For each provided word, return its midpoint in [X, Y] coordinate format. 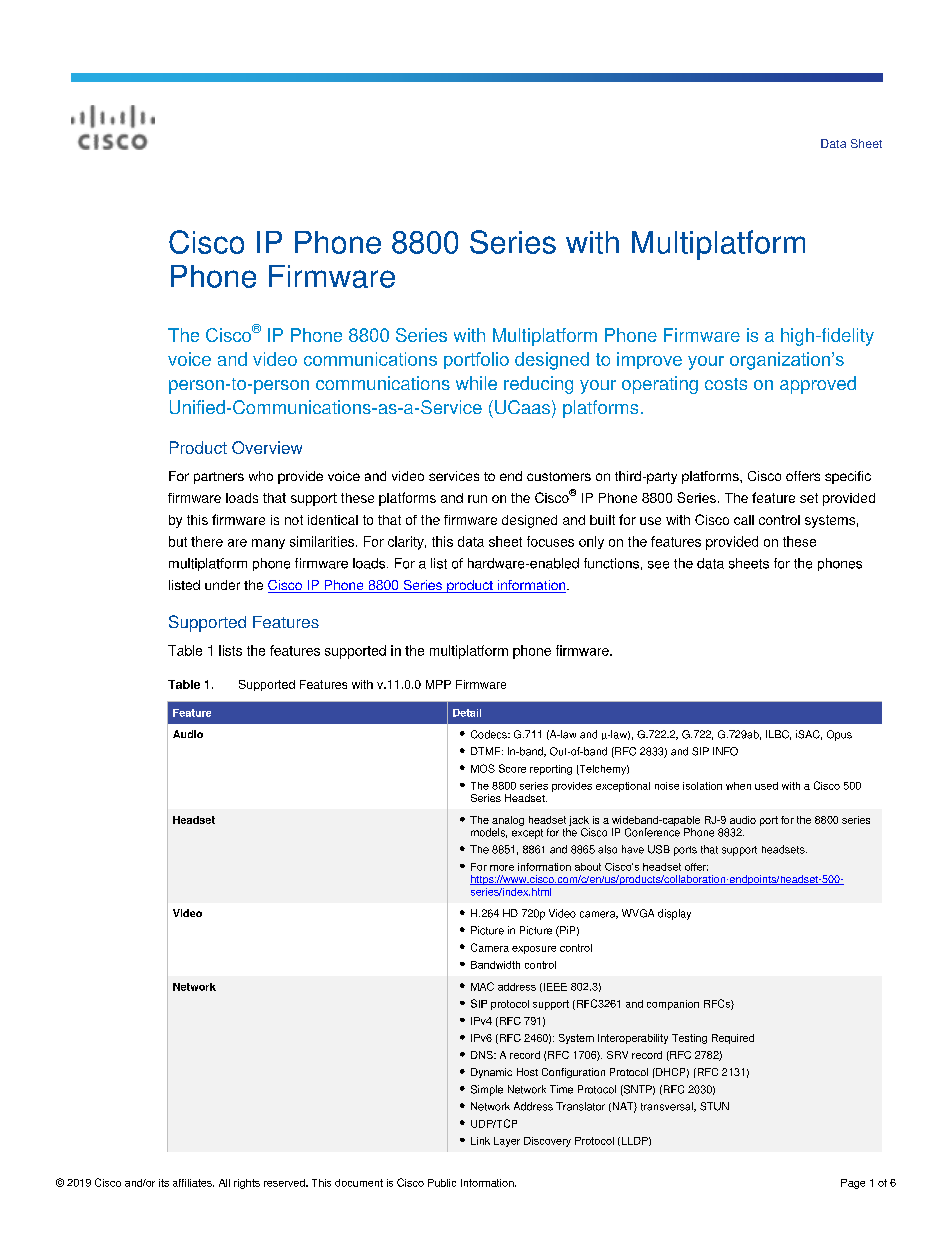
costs [726, 384]
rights [247, 1184]
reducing [538, 385]
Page [853, 1184]
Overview [267, 447]
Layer [507, 1142]
